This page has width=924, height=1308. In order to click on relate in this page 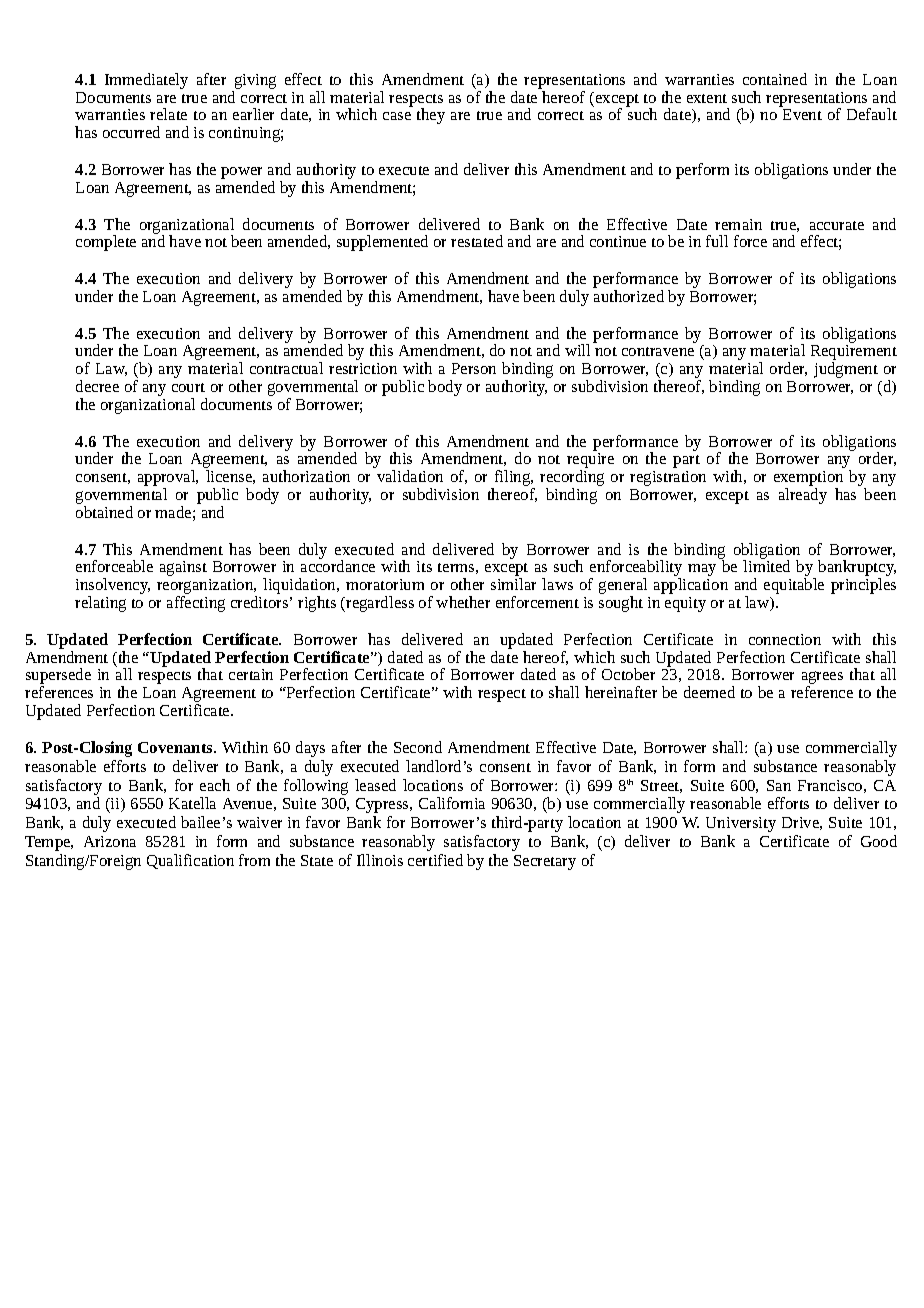, I will do `click(168, 114)`.
